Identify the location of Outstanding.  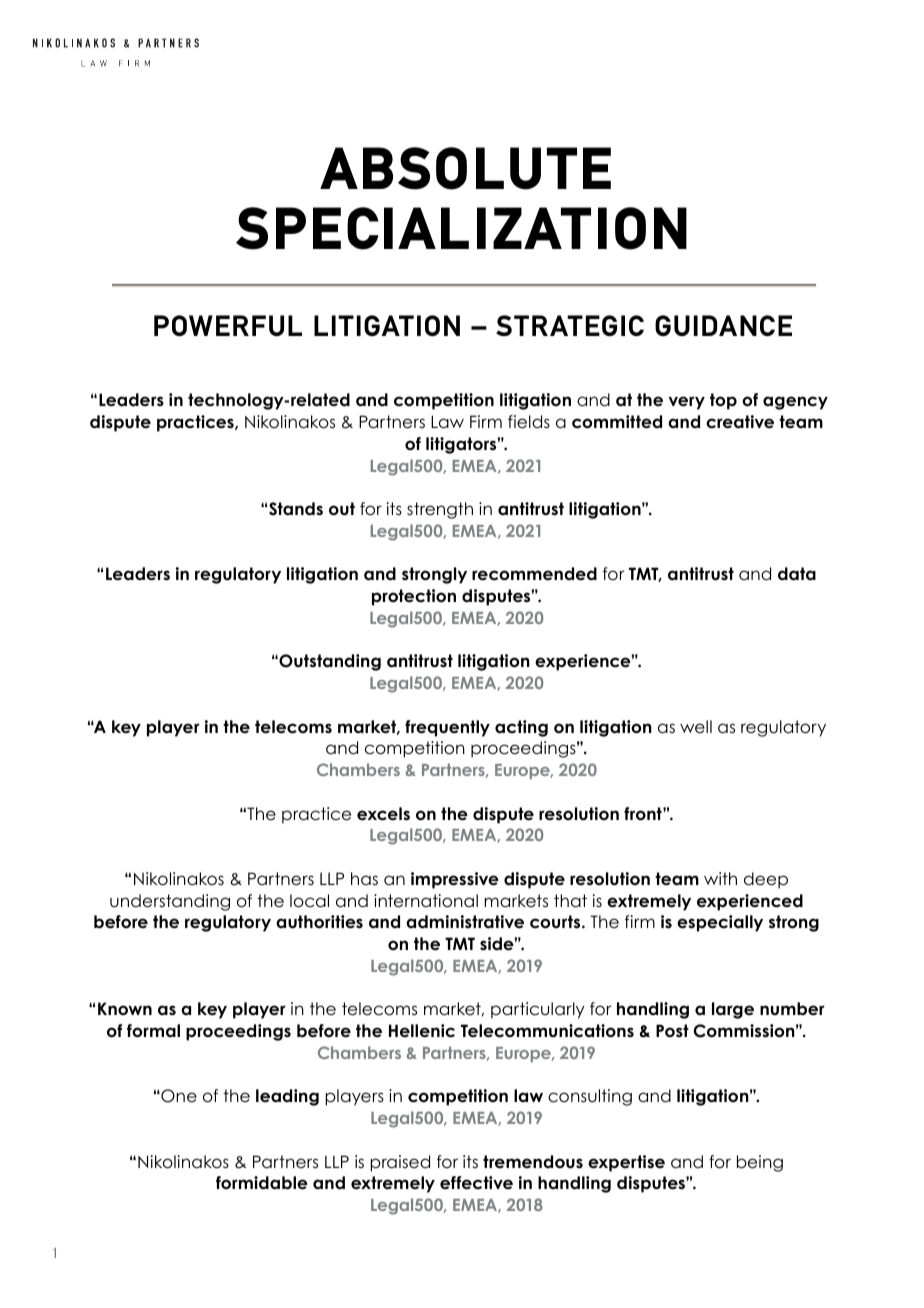
(329, 662).
